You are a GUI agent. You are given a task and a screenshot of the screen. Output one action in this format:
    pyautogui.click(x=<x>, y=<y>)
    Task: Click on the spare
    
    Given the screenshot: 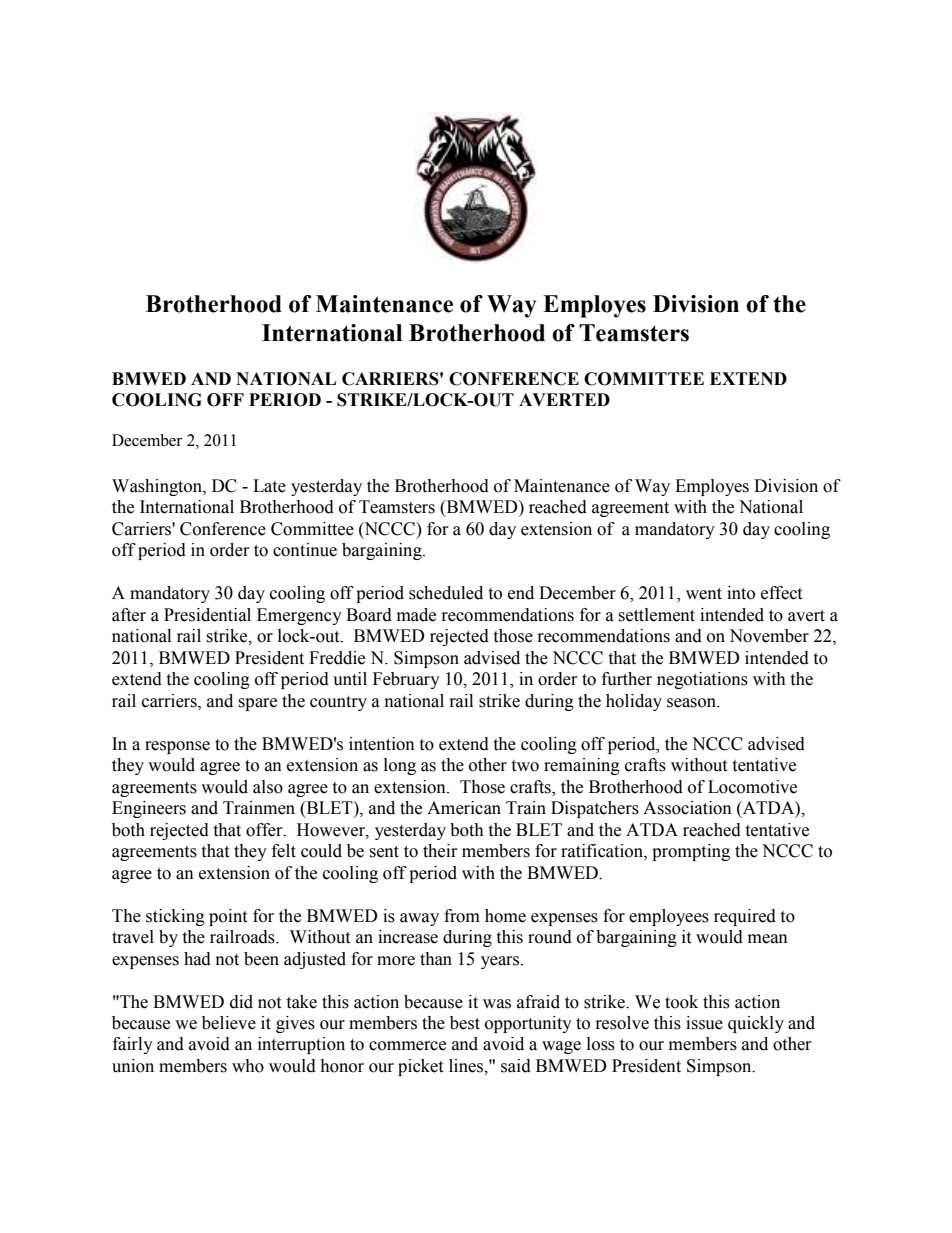 What is the action you would take?
    pyautogui.click(x=257, y=704)
